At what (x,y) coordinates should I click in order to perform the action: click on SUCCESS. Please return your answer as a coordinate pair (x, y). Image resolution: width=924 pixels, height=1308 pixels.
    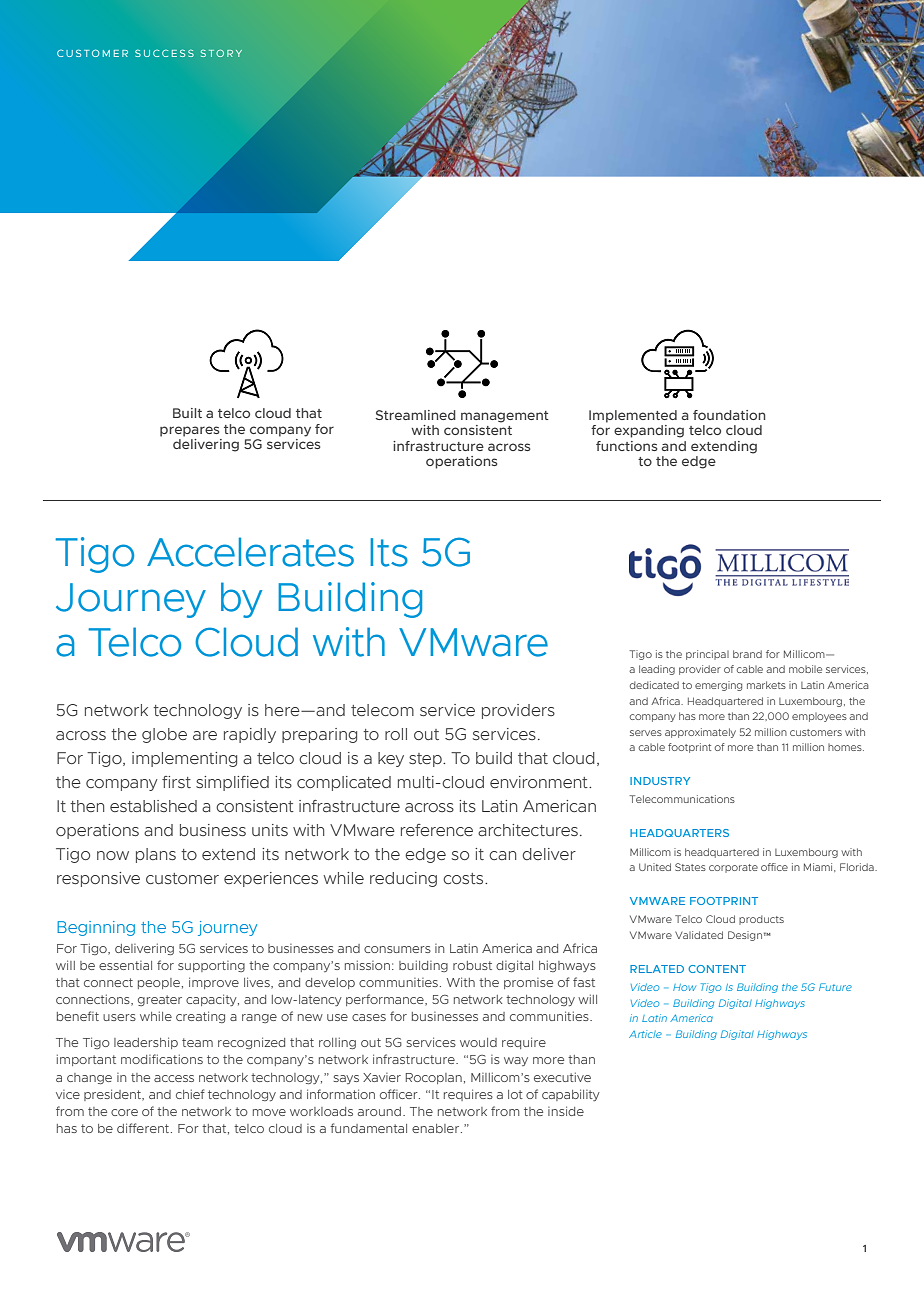
    Looking at the image, I should click on (164, 53).
